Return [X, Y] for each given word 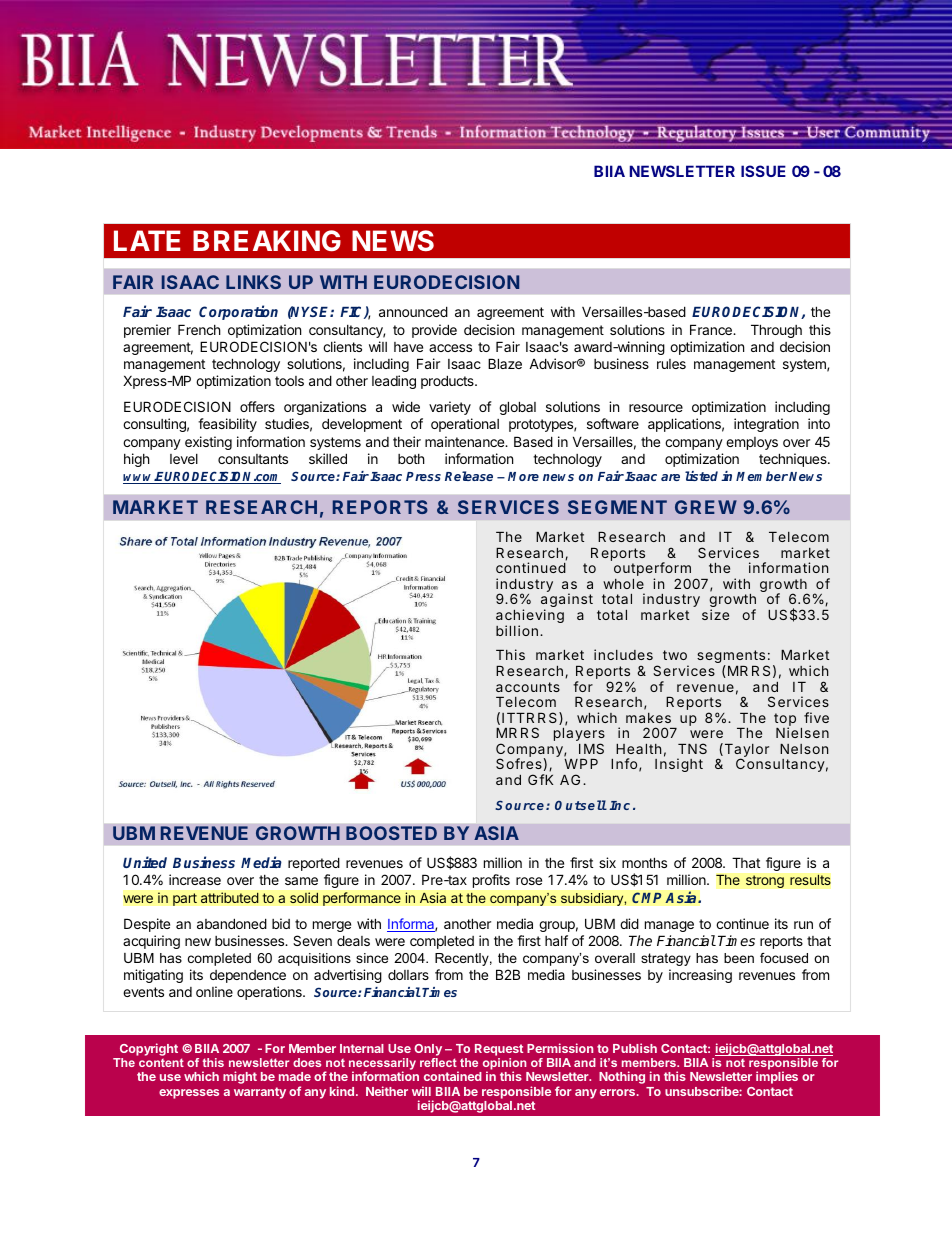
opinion [505, 1065]
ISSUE [763, 171]
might [240, 1077]
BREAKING [267, 241]
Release [469, 476]
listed [701, 476]
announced [413, 311]
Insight [679, 765]
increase [195, 879]
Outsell [581, 805]
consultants [253, 459]
